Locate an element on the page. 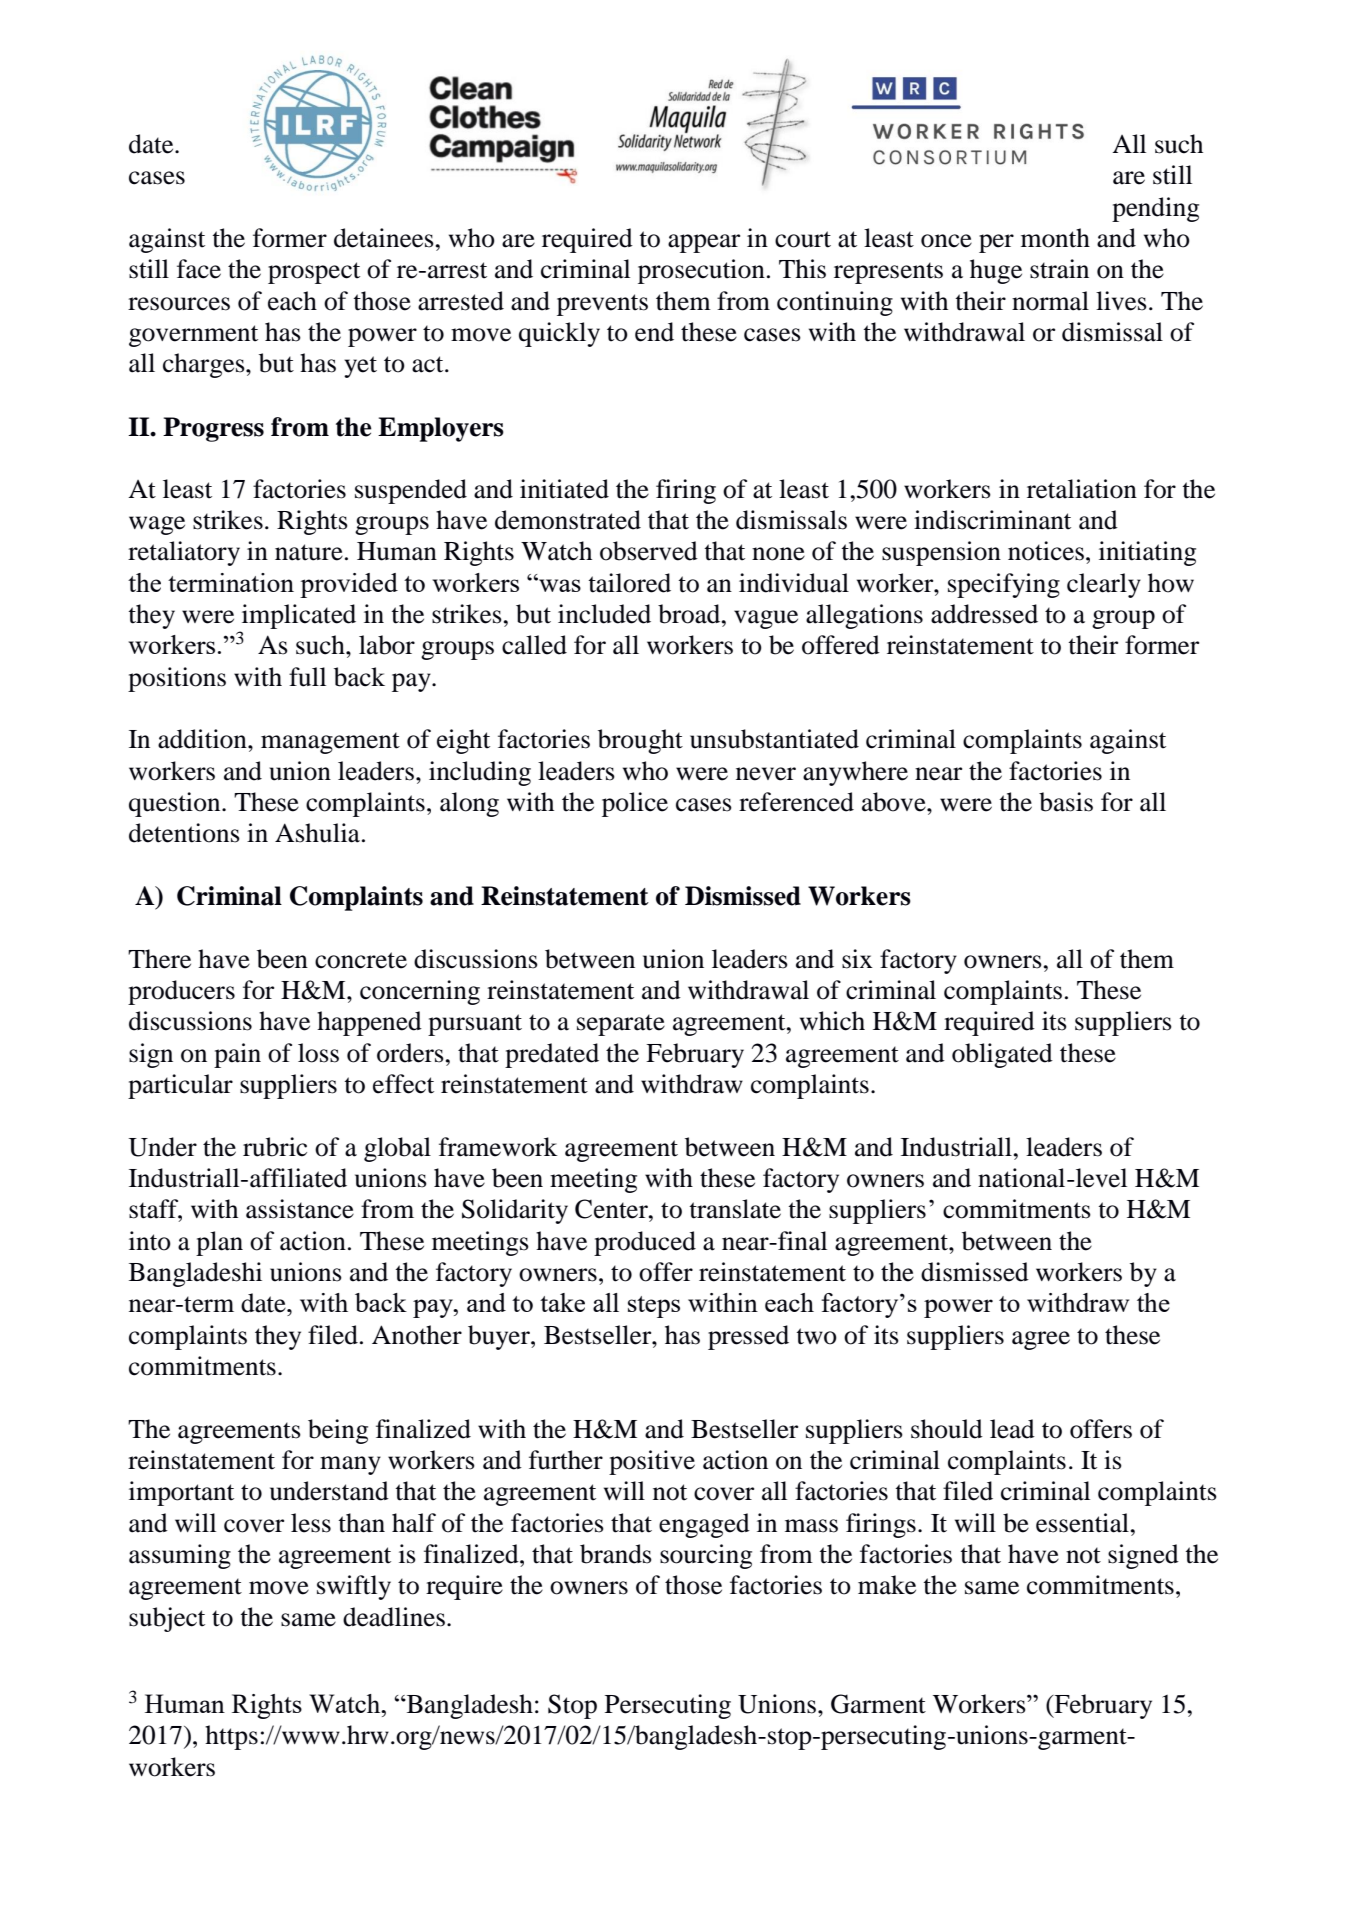  obligated is located at coordinates (1002, 1055).
